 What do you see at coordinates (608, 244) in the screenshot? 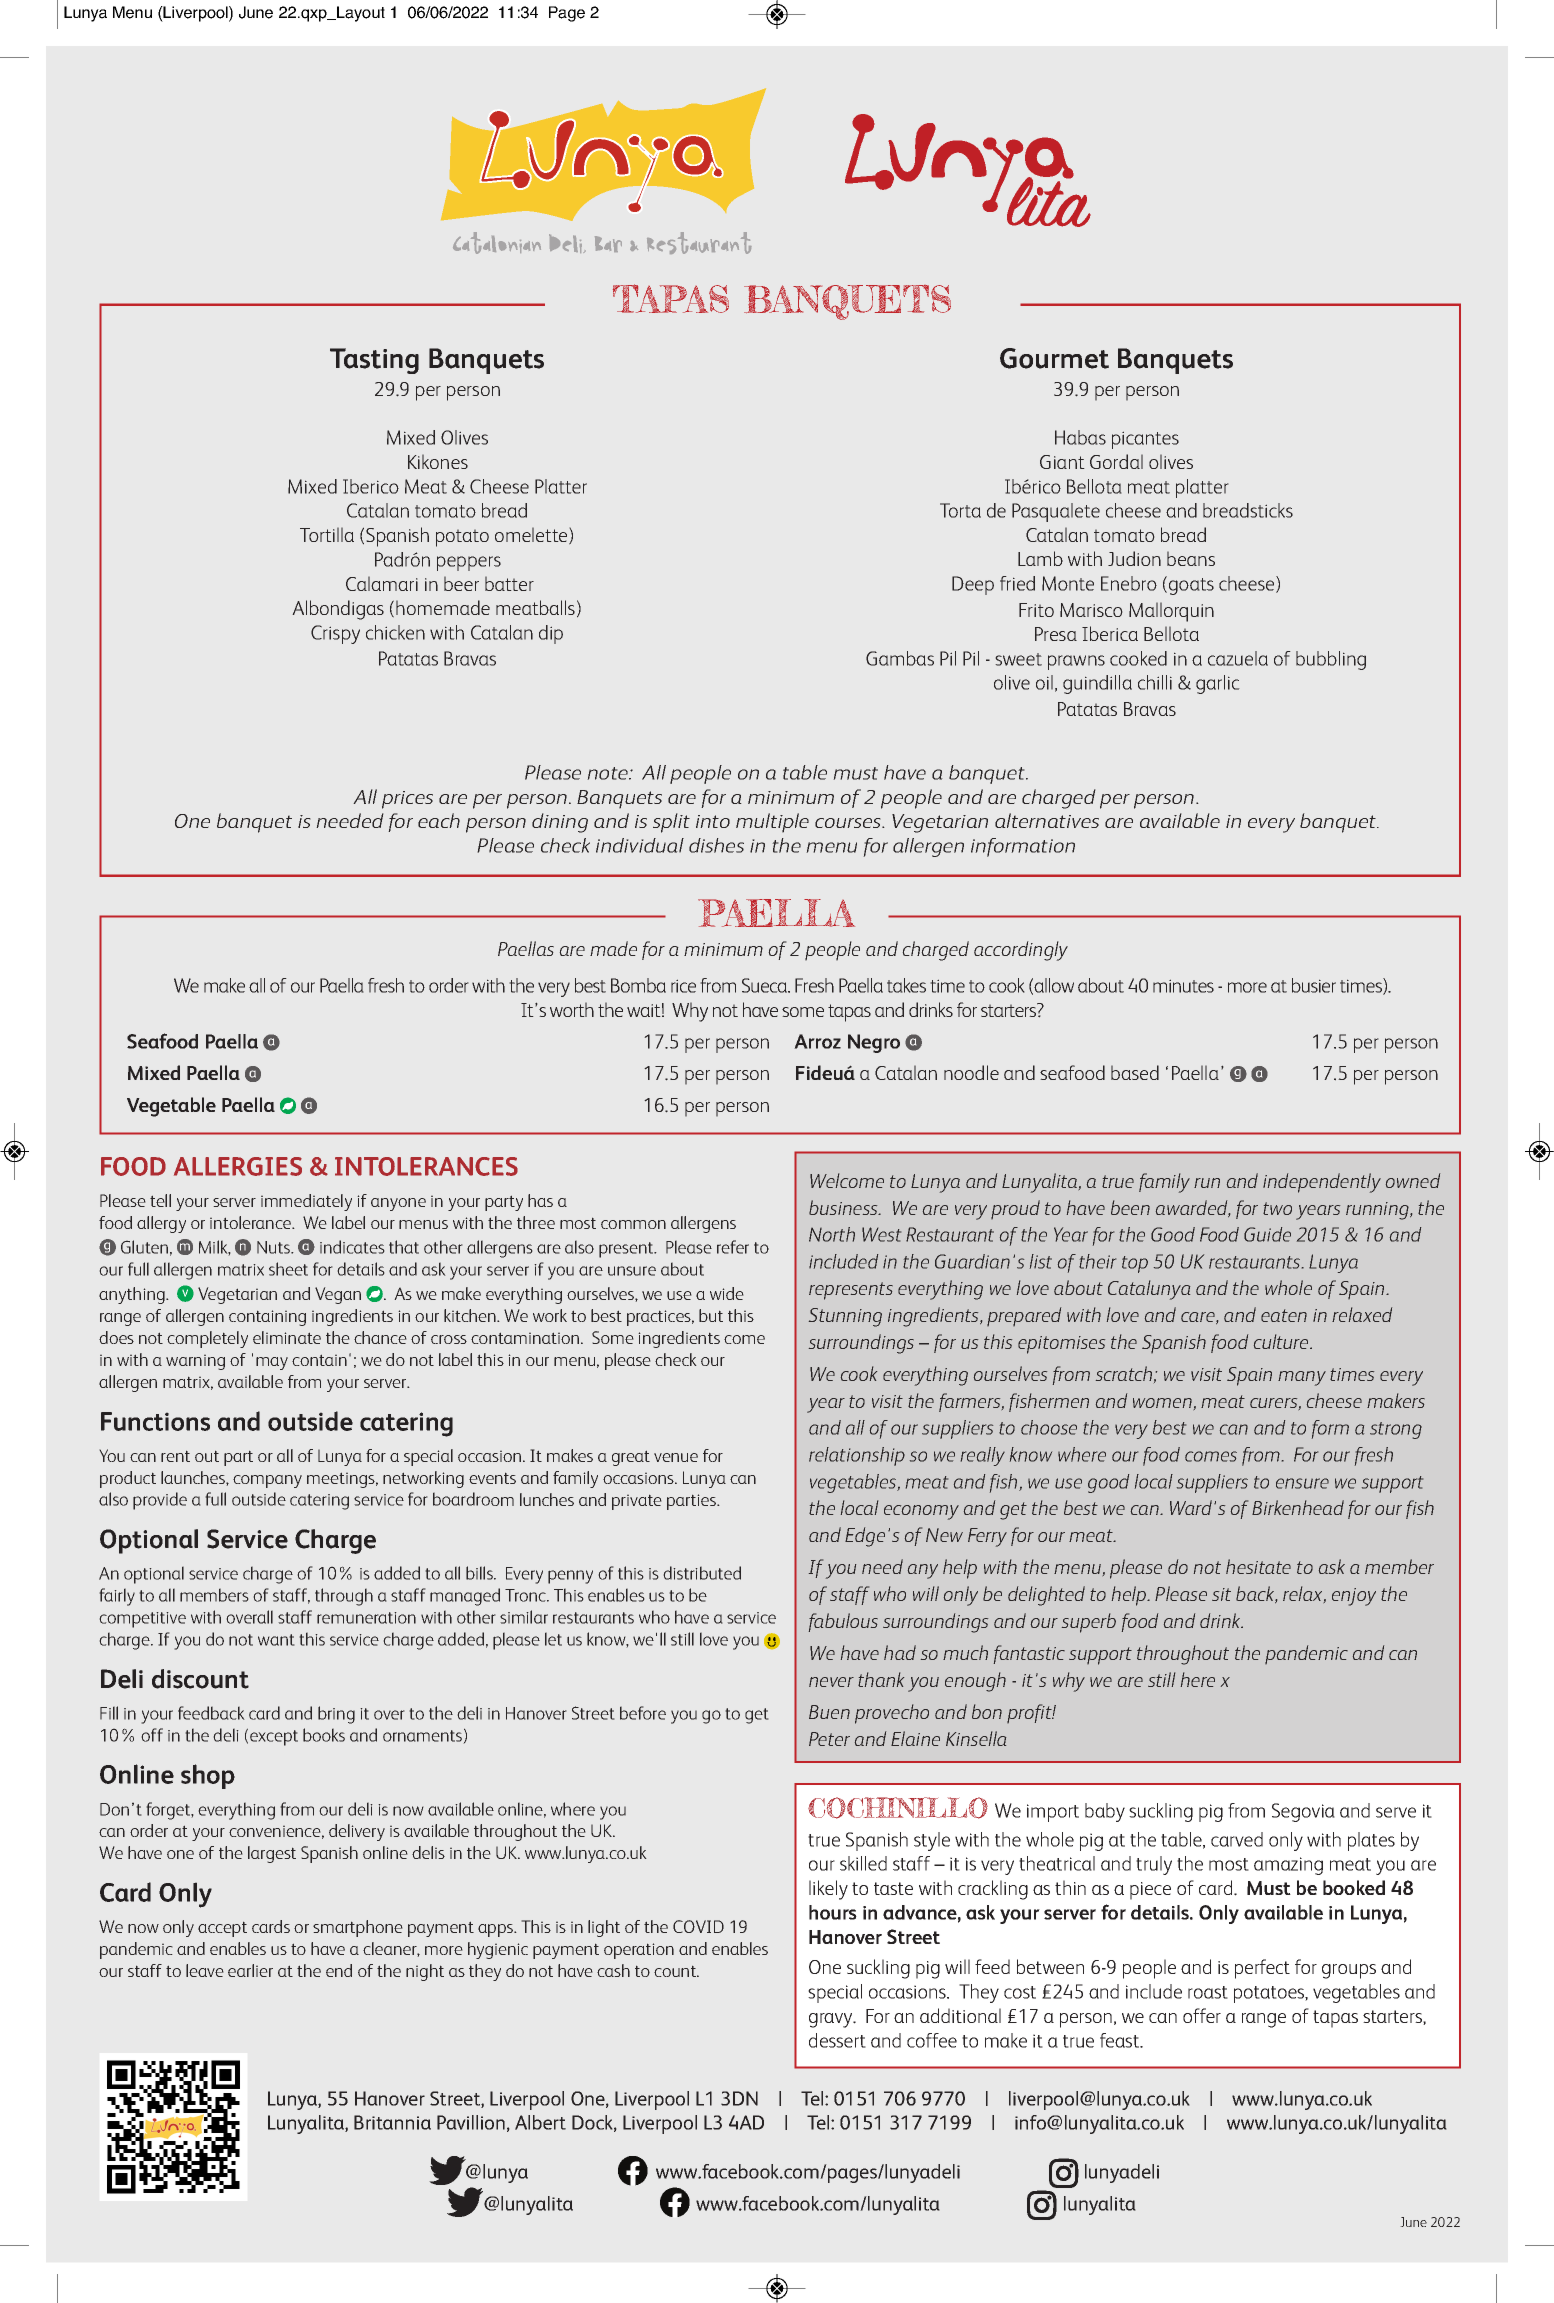
I see `Bar` at bounding box center [608, 244].
